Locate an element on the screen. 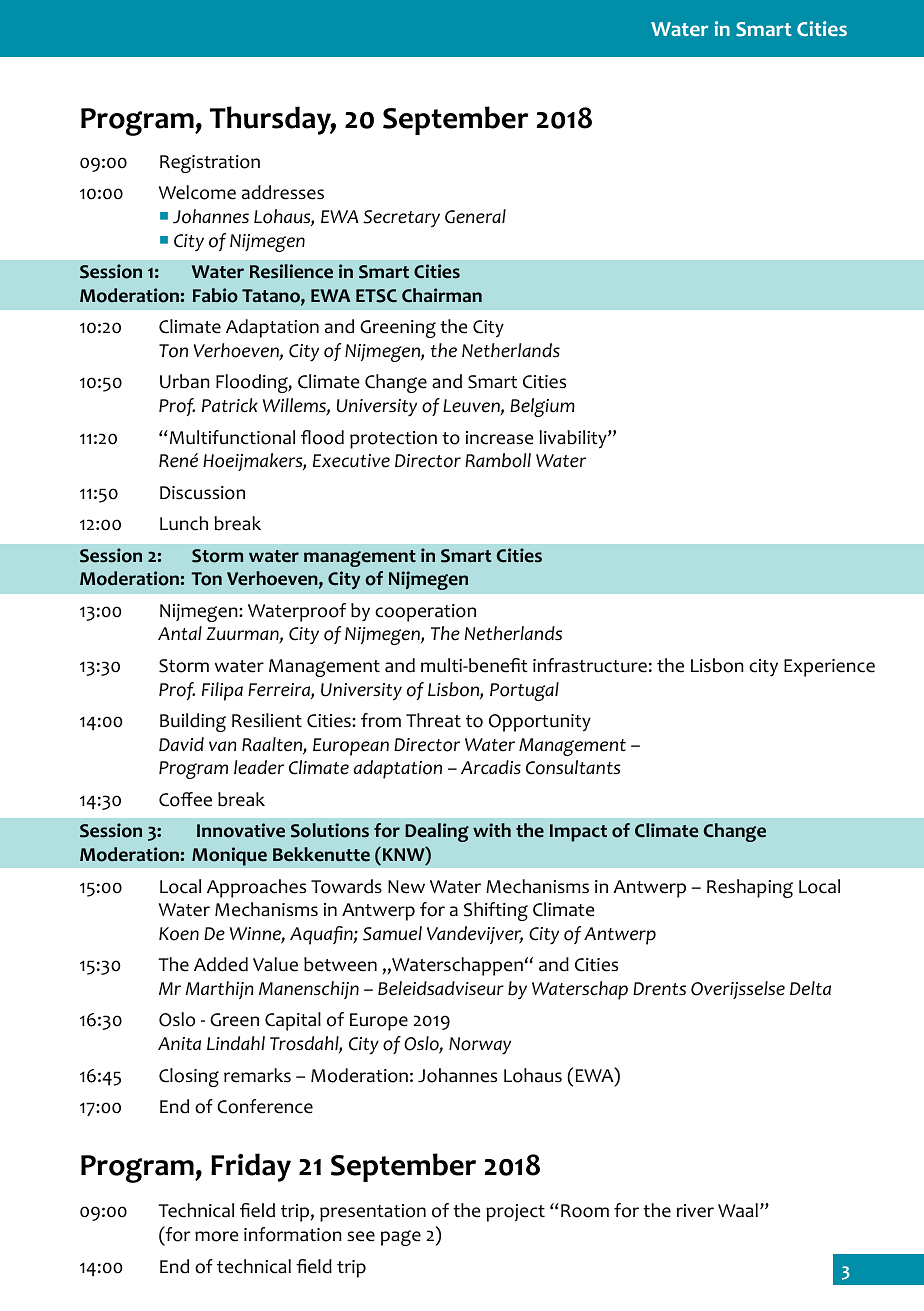  with is located at coordinates (492, 830).
